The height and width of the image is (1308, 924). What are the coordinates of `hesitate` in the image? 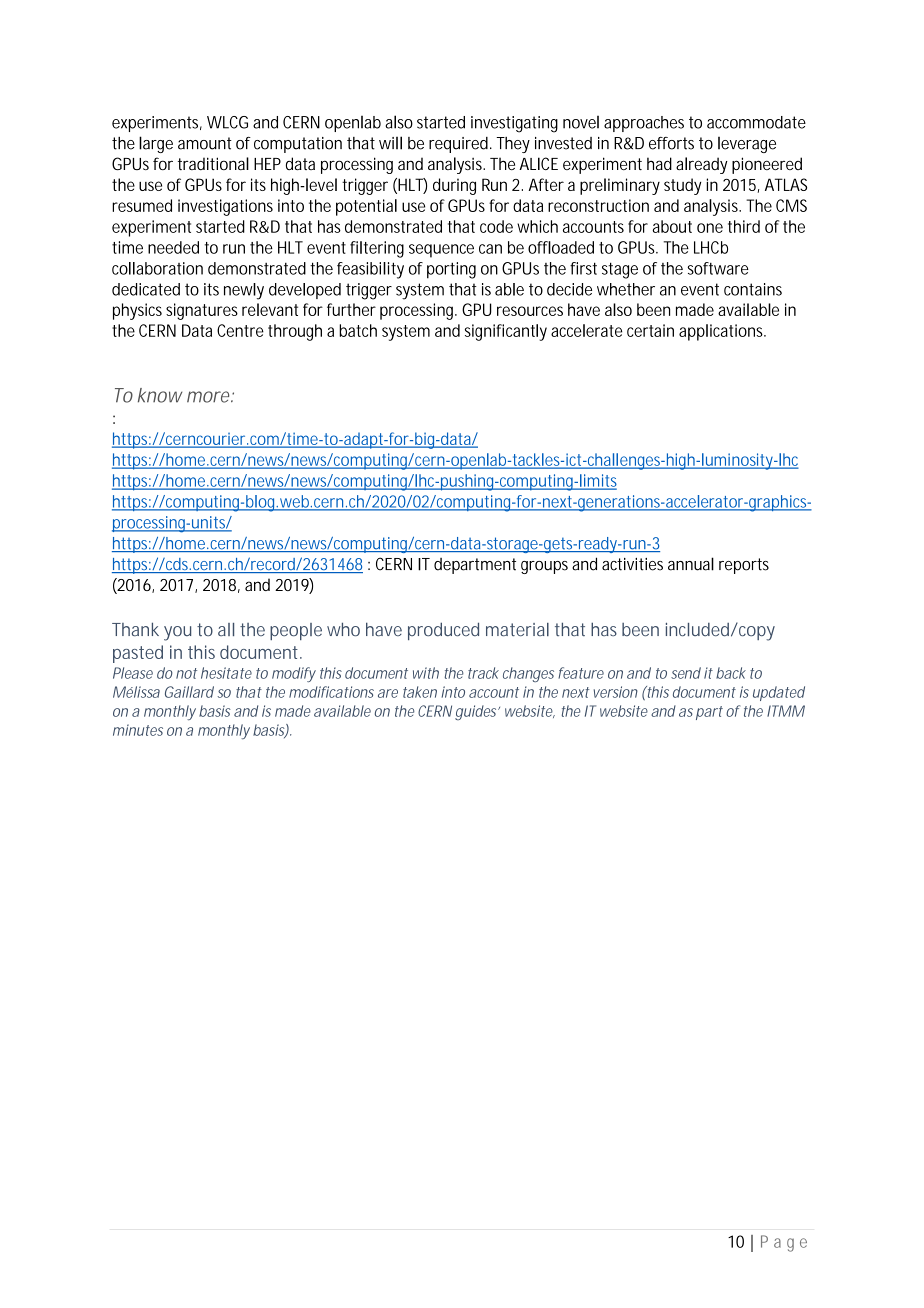 It's located at (226, 673).
